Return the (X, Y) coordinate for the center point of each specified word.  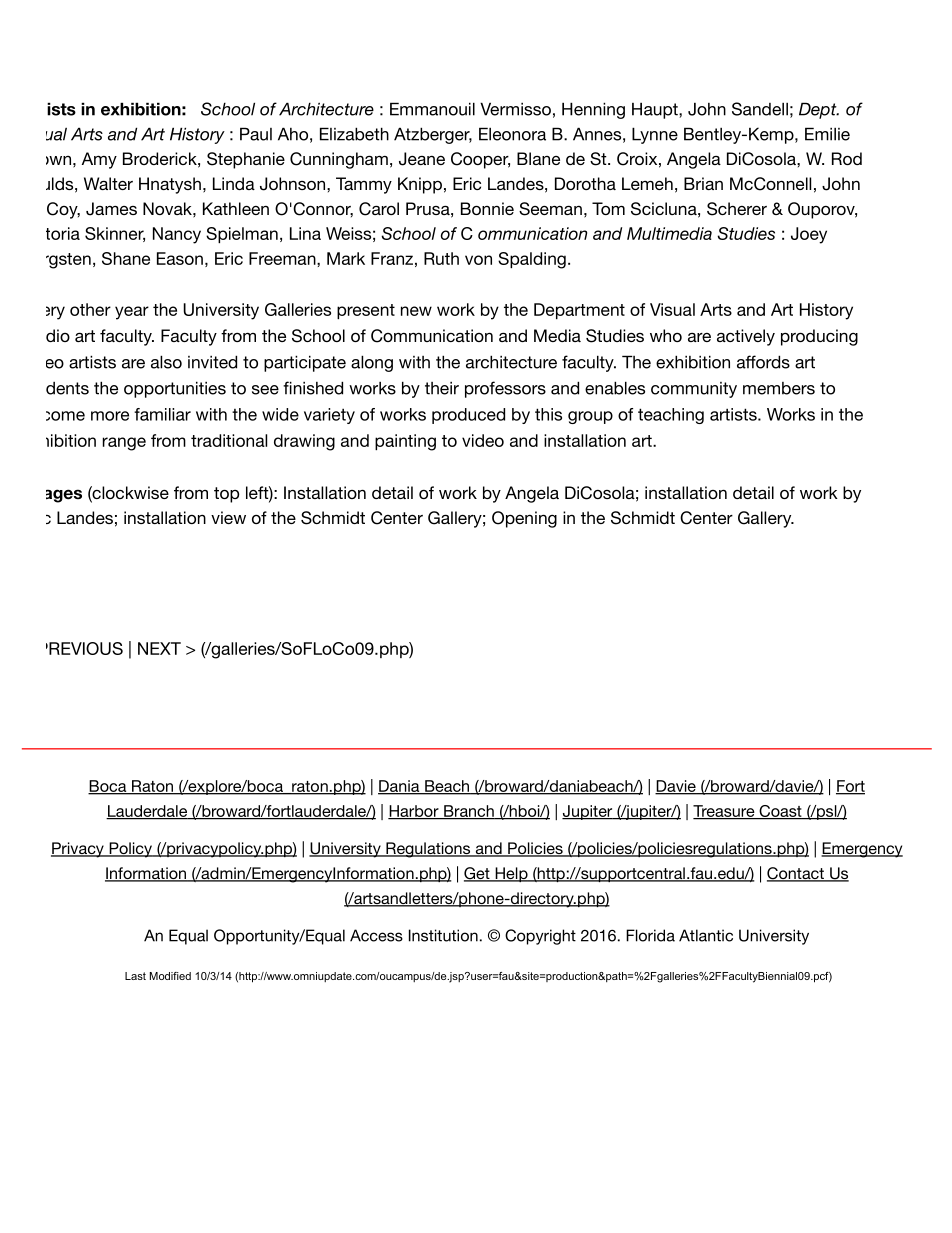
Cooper (480, 160)
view (228, 517)
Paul (256, 134)
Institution (443, 935)
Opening (524, 519)
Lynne (655, 135)
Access (376, 935)
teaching (671, 416)
